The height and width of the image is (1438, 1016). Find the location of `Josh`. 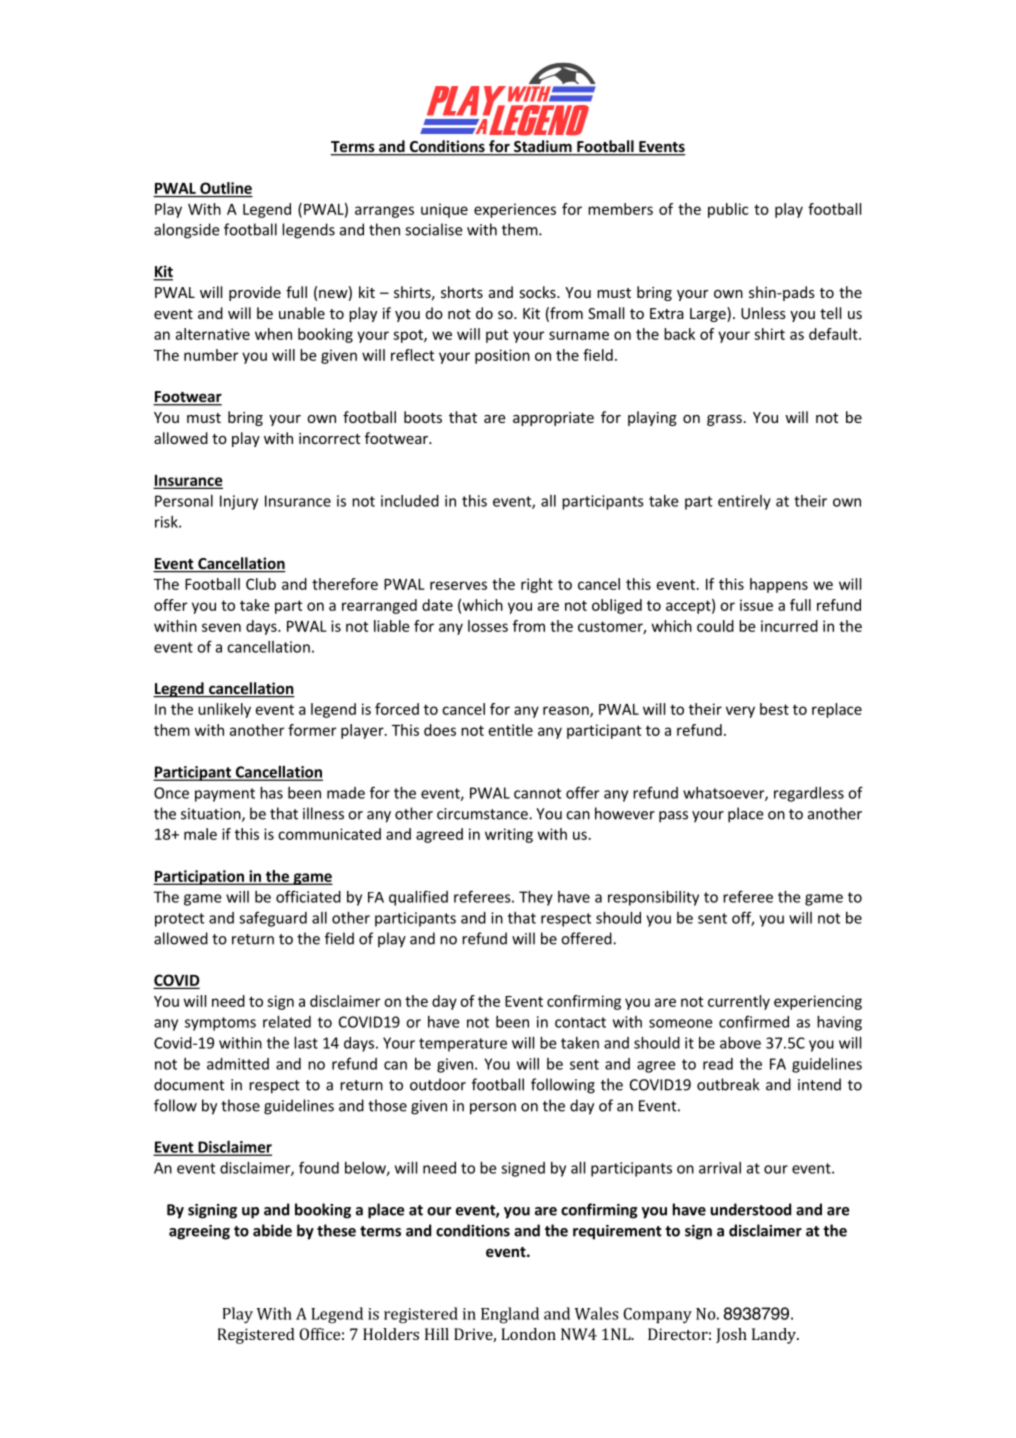

Josh is located at coordinates (731, 1335).
